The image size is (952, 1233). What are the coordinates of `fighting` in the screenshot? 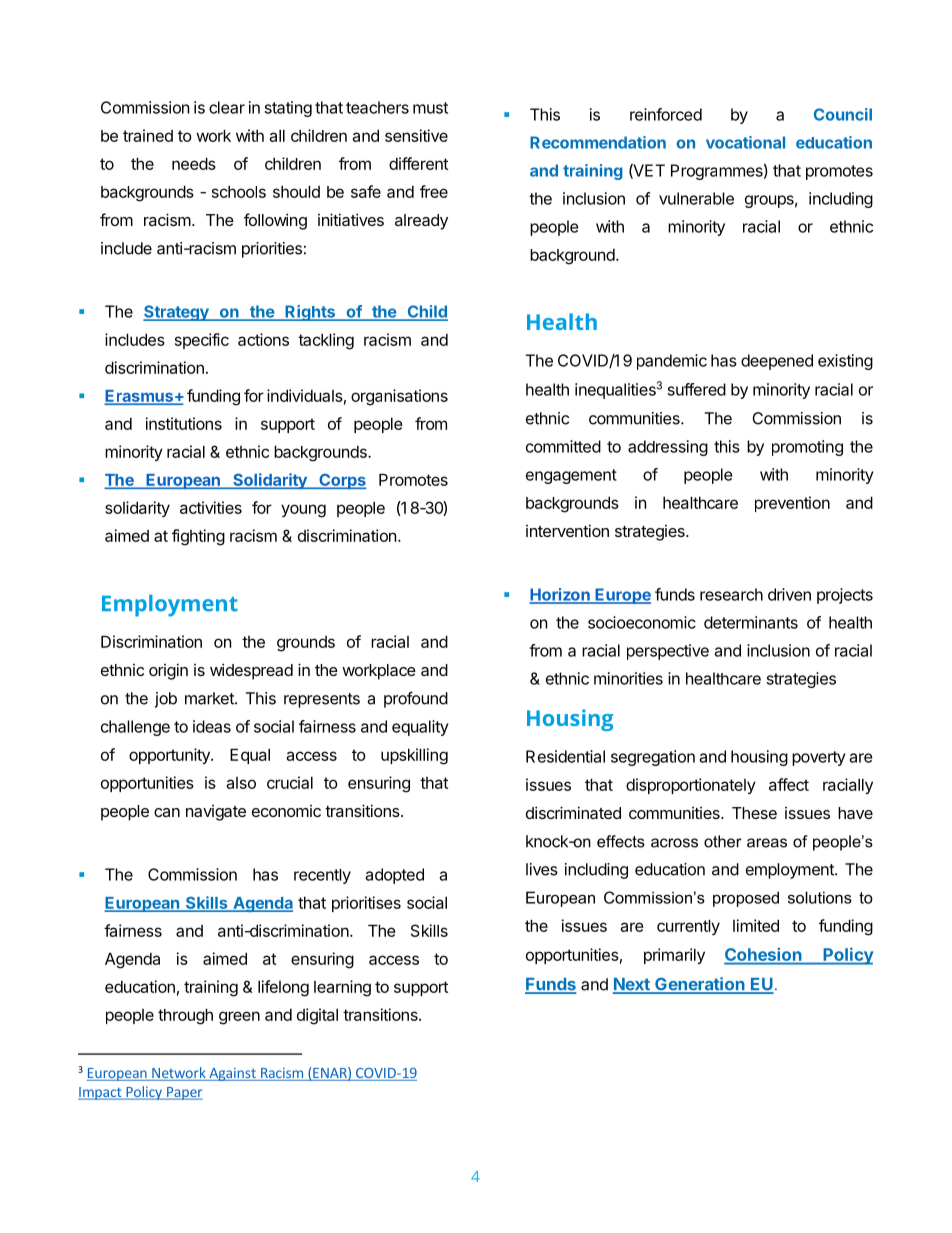 It's located at (198, 537).
